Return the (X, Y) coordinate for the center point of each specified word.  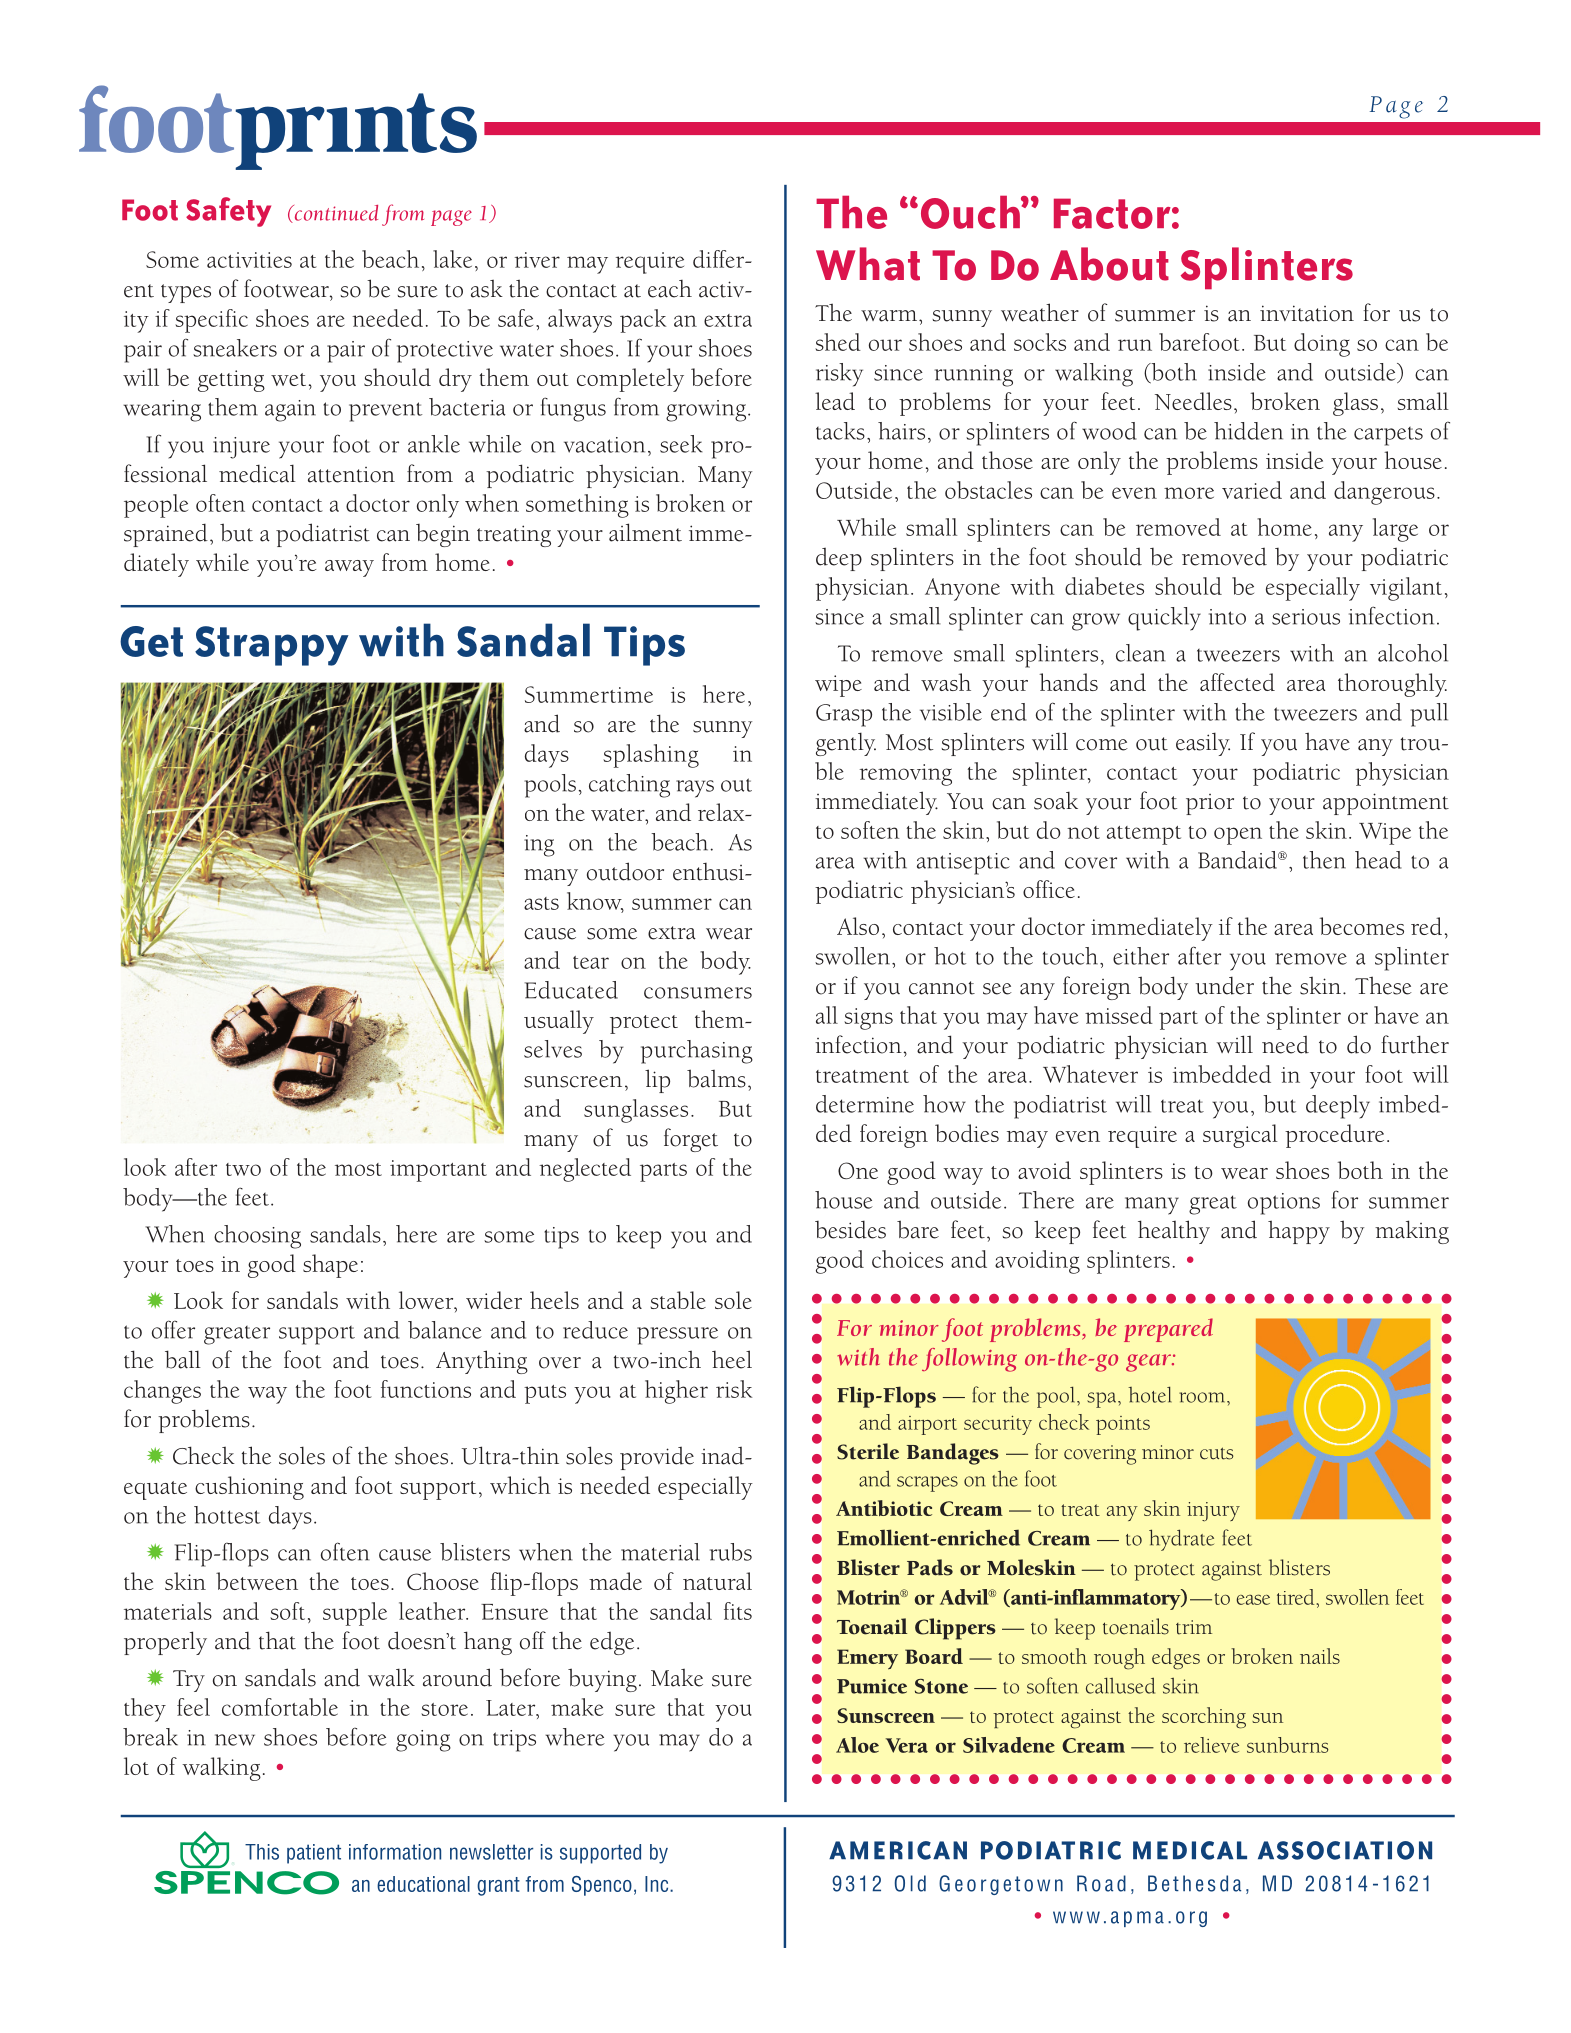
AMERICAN (898, 1850)
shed (838, 342)
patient (314, 1854)
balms (716, 1078)
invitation (1307, 313)
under (1225, 986)
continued (335, 214)
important (438, 1171)
